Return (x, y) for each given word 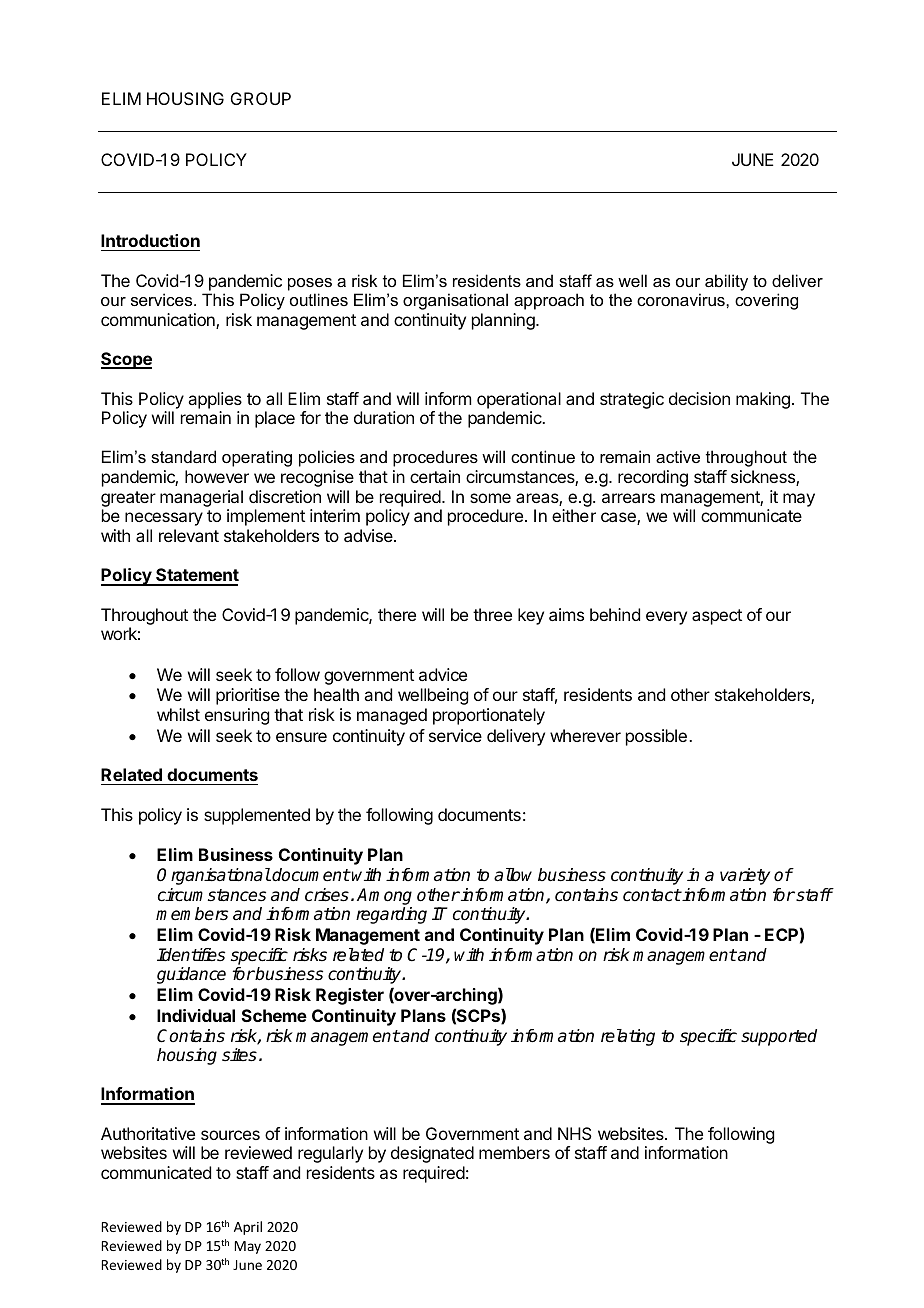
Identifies (191, 955)
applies (215, 400)
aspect (717, 617)
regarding (391, 915)
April (248, 1228)
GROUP (261, 98)
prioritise (248, 696)
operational (519, 400)
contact (652, 895)
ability (726, 282)
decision (699, 398)
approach (549, 301)
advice (443, 674)
